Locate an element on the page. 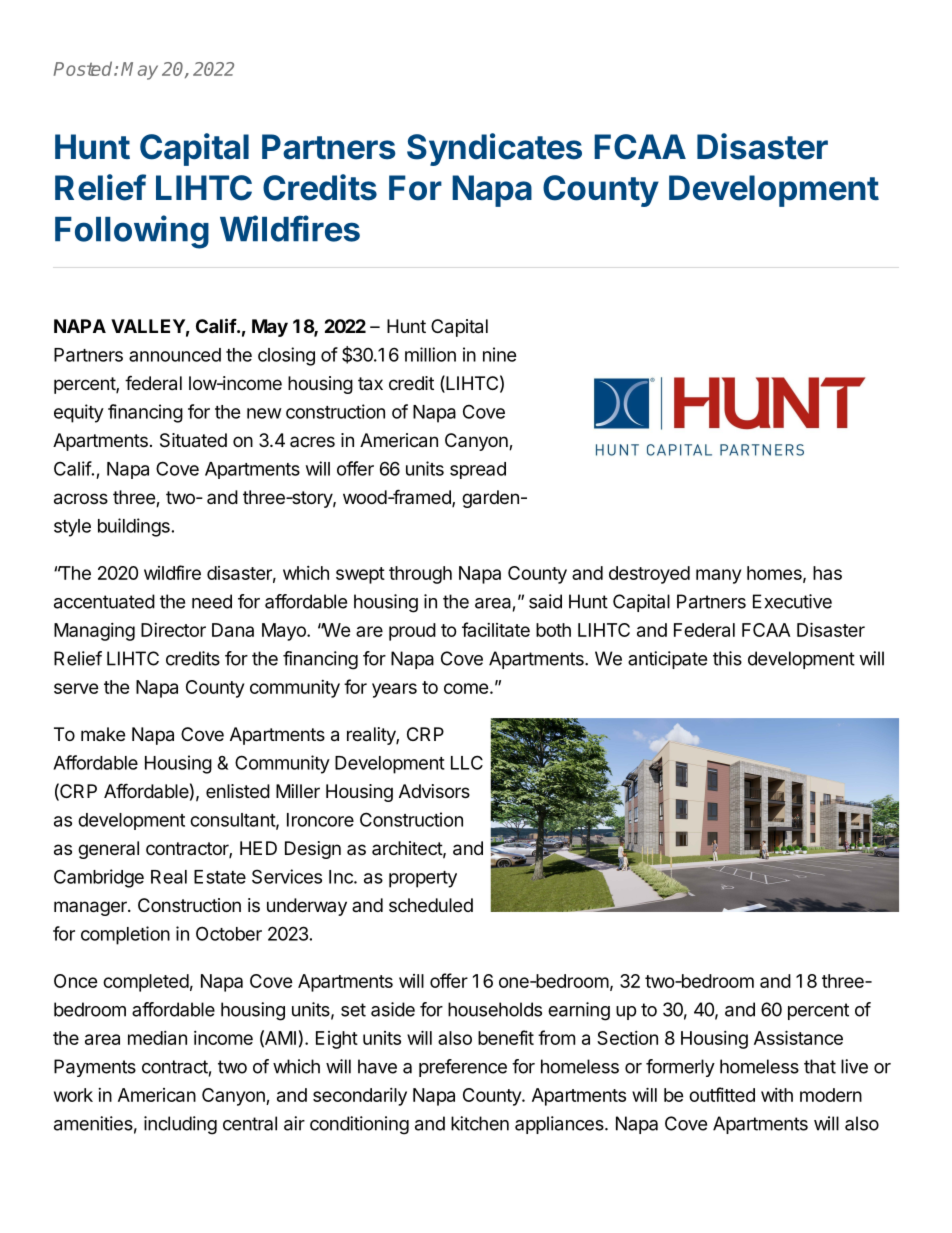 This image has width=952, height=1233. Syndicates is located at coordinates (494, 149).
